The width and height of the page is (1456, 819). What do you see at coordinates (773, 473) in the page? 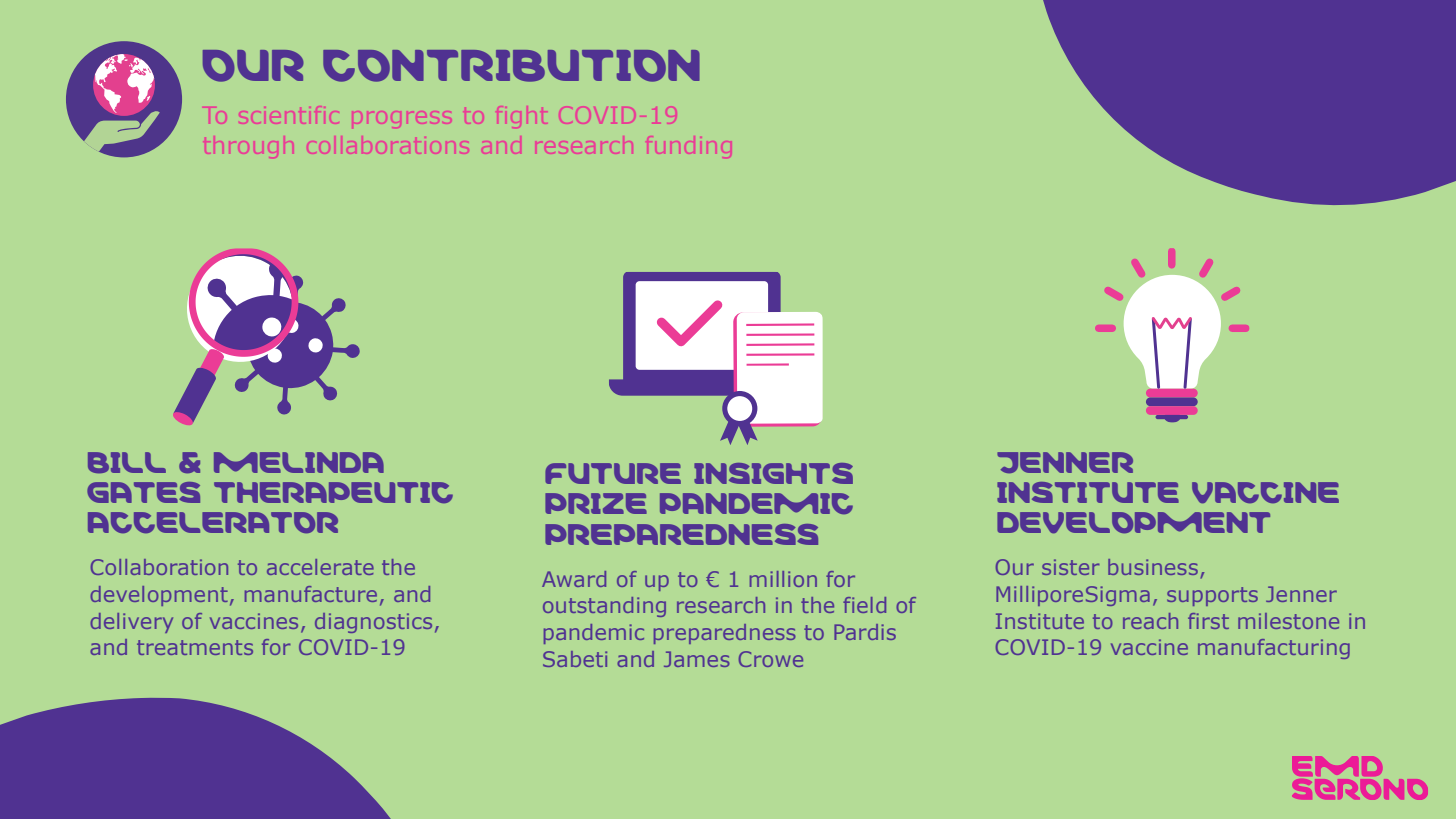
I see `INSIGHTS` at bounding box center [773, 473].
